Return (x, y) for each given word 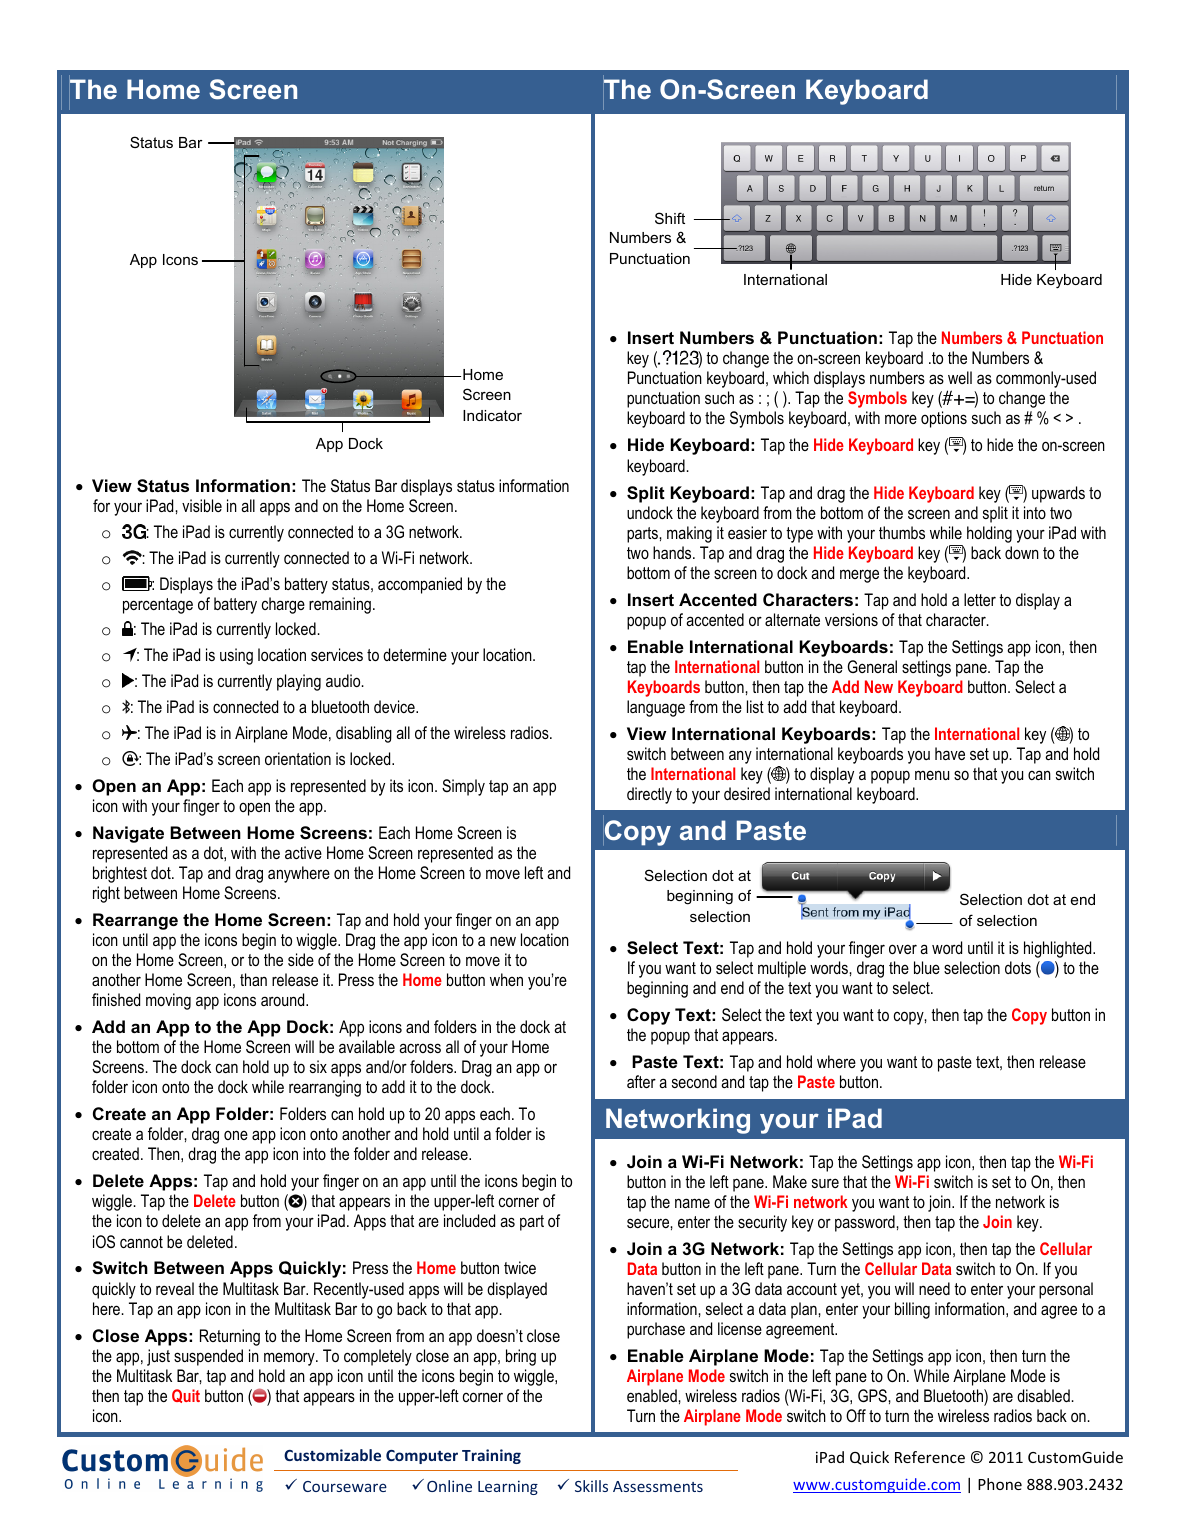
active (303, 852)
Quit (186, 1396)
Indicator (492, 415)
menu (932, 775)
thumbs (902, 532)
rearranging (325, 1088)
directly (649, 795)
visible (202, 505)
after (641, 1081)
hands (673, 552)
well (960, 377)
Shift (670, 218)
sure (825, 1183)
